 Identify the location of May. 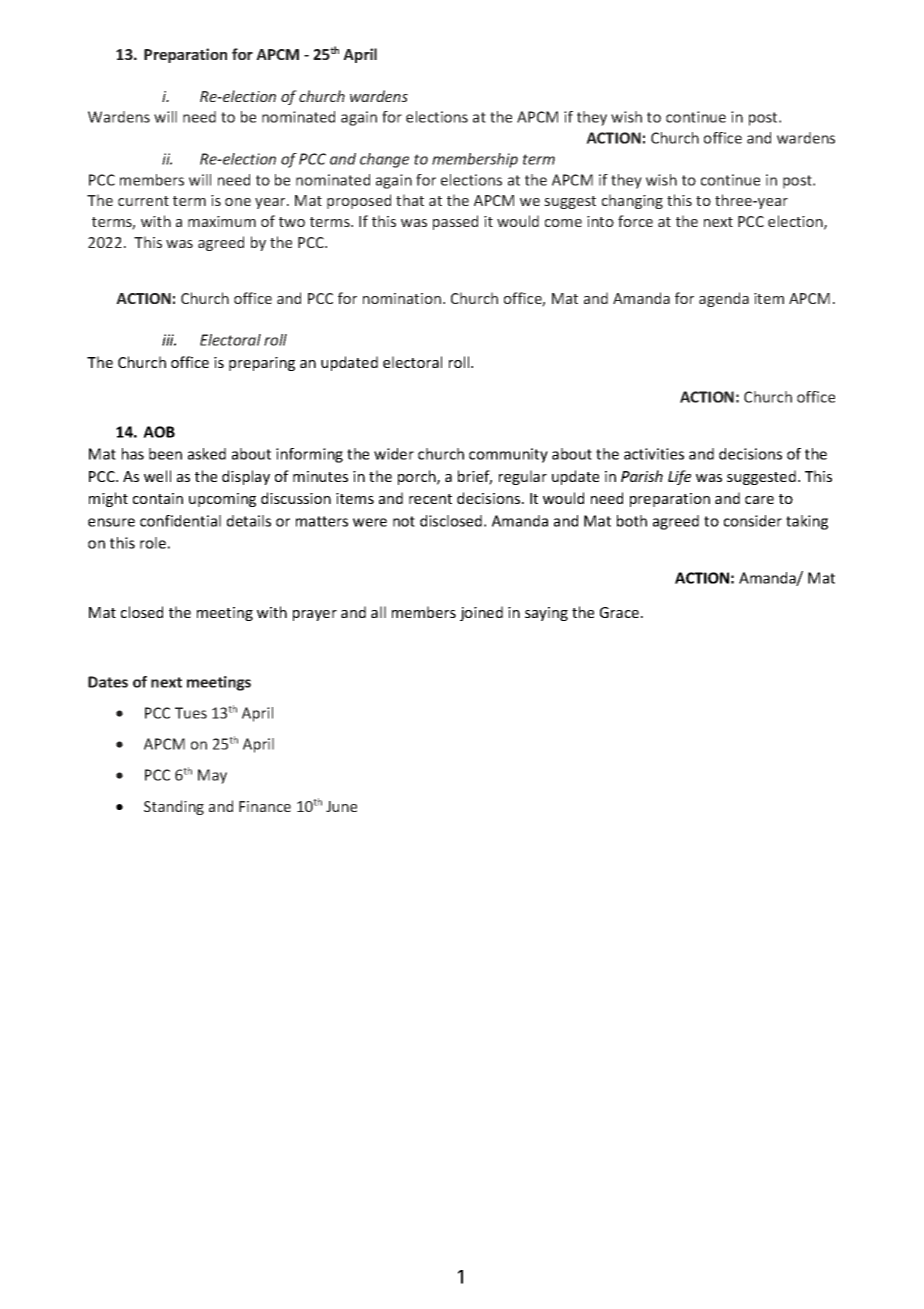
(212, 776).
